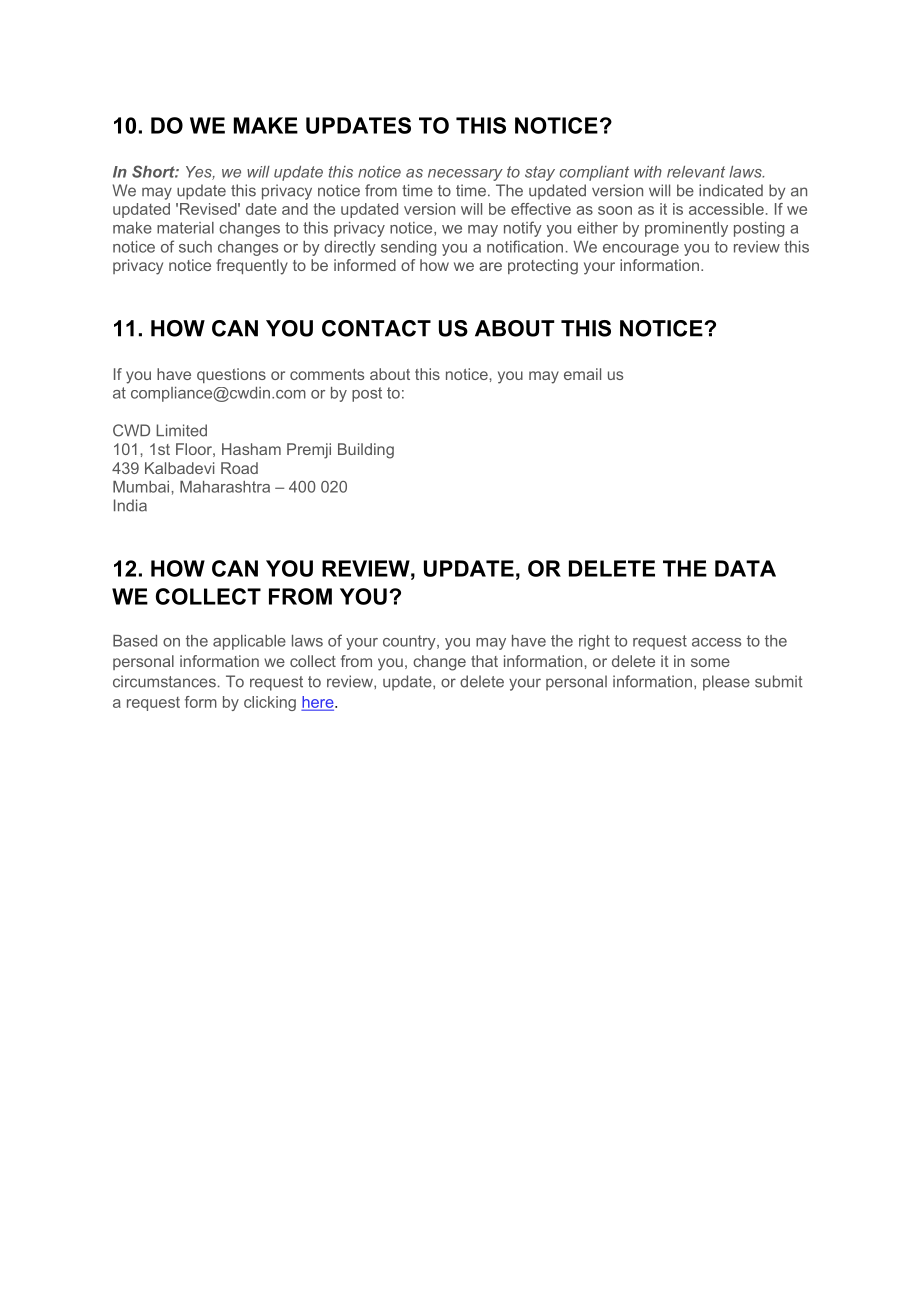  I want to click on please, so click(726, 683).
